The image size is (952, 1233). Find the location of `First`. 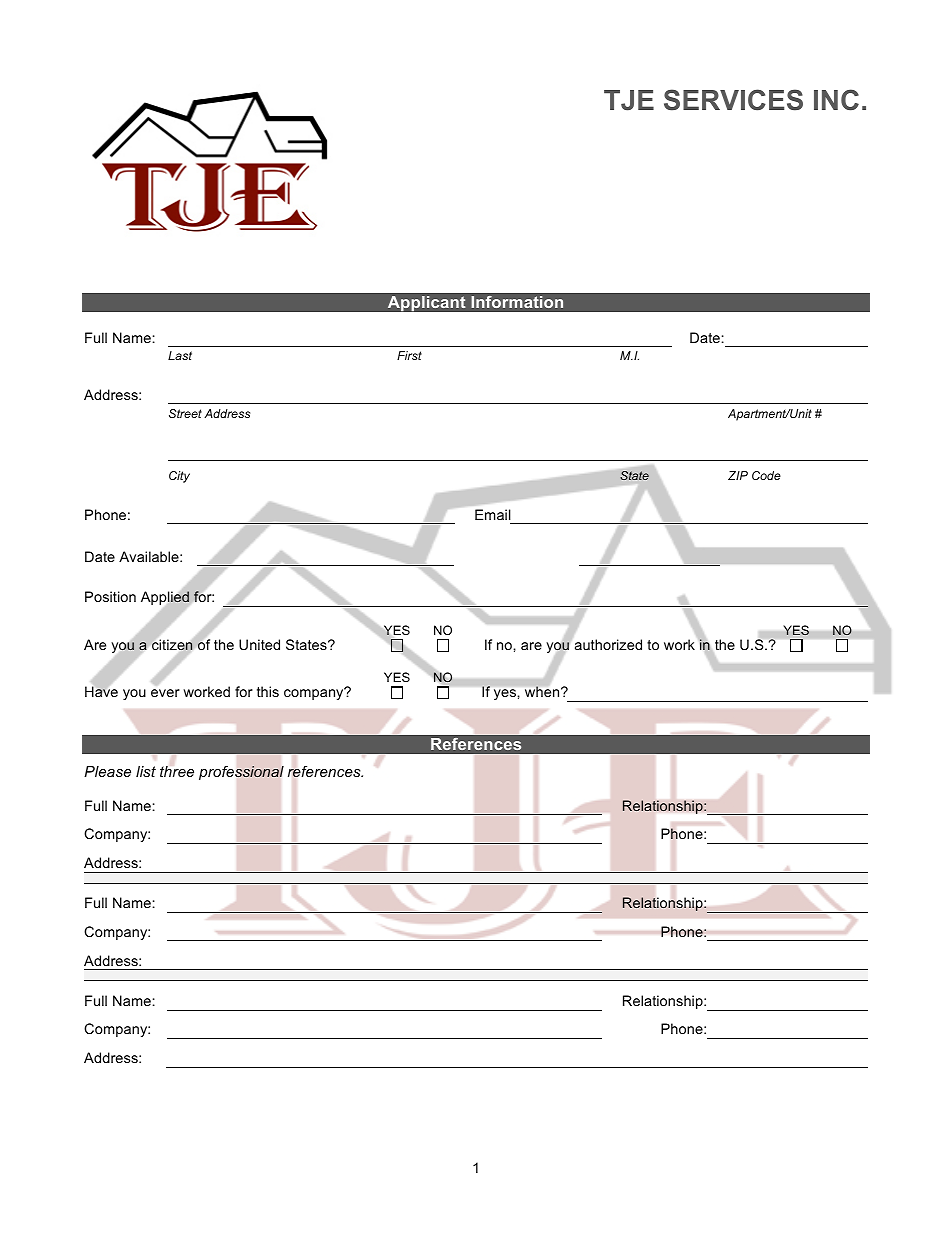

First is located at coordinates (409, 355).
